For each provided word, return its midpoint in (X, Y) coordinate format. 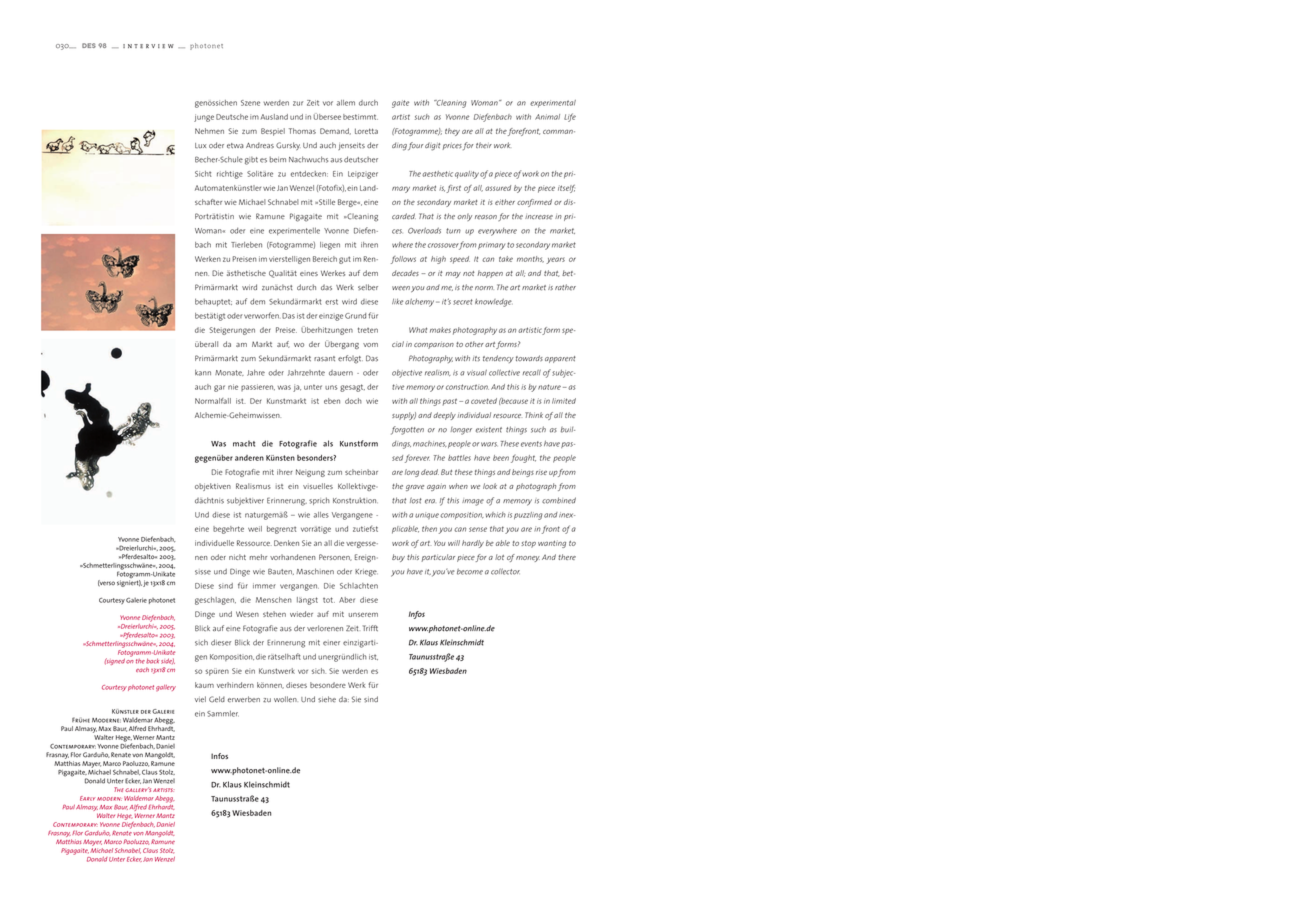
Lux (200, 145)
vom (370, 345)
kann (203, 372)
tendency (498, 359)
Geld (217, 699)
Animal (547, 117)
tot (329, 600)
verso (106, 583)
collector (505, 571)
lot (499, 557)
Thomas (302, 131)
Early (87, 798)
